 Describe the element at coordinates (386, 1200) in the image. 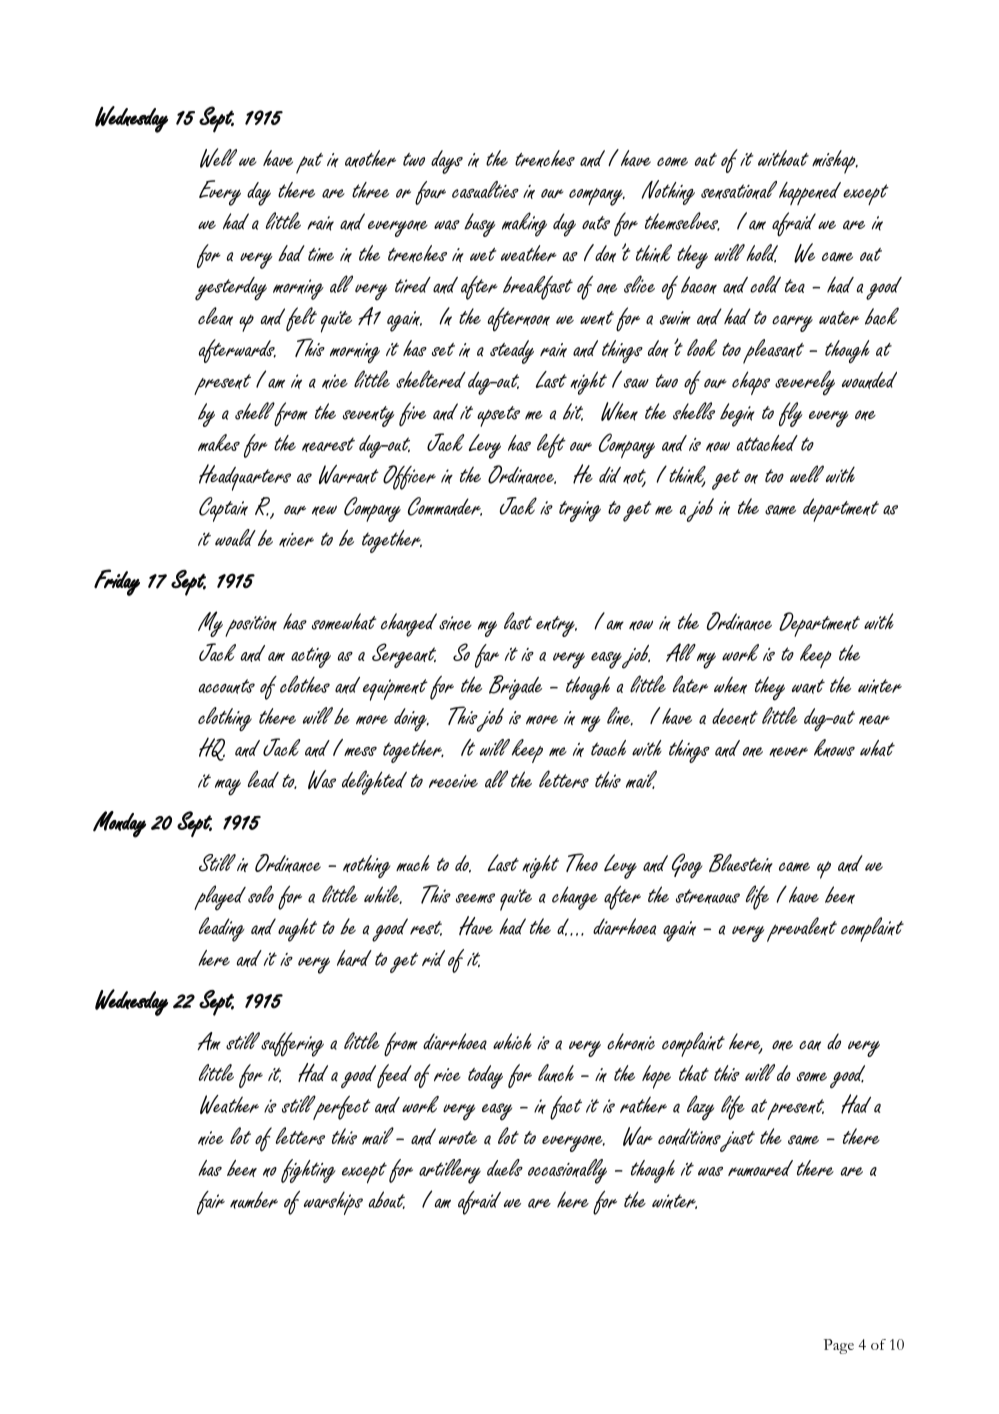

I see `about` at that location.
